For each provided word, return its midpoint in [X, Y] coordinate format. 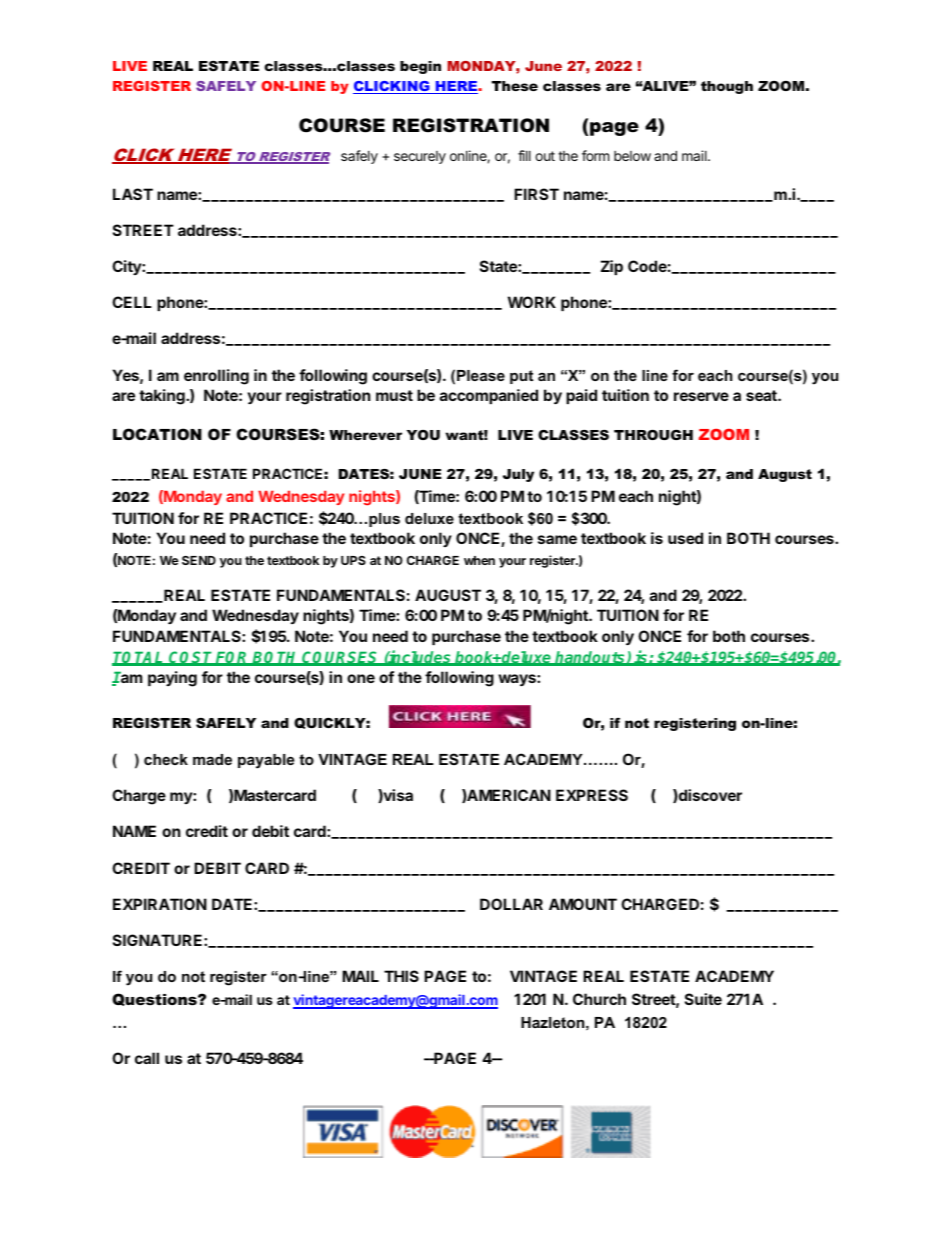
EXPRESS [592, 795]
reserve [701, 396]
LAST [133, 194]
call [147, 1058]
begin [420, 67]
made [212, 759]
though [727, 87]
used [685, 538]
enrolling [216, 377]
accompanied [489, 396]
